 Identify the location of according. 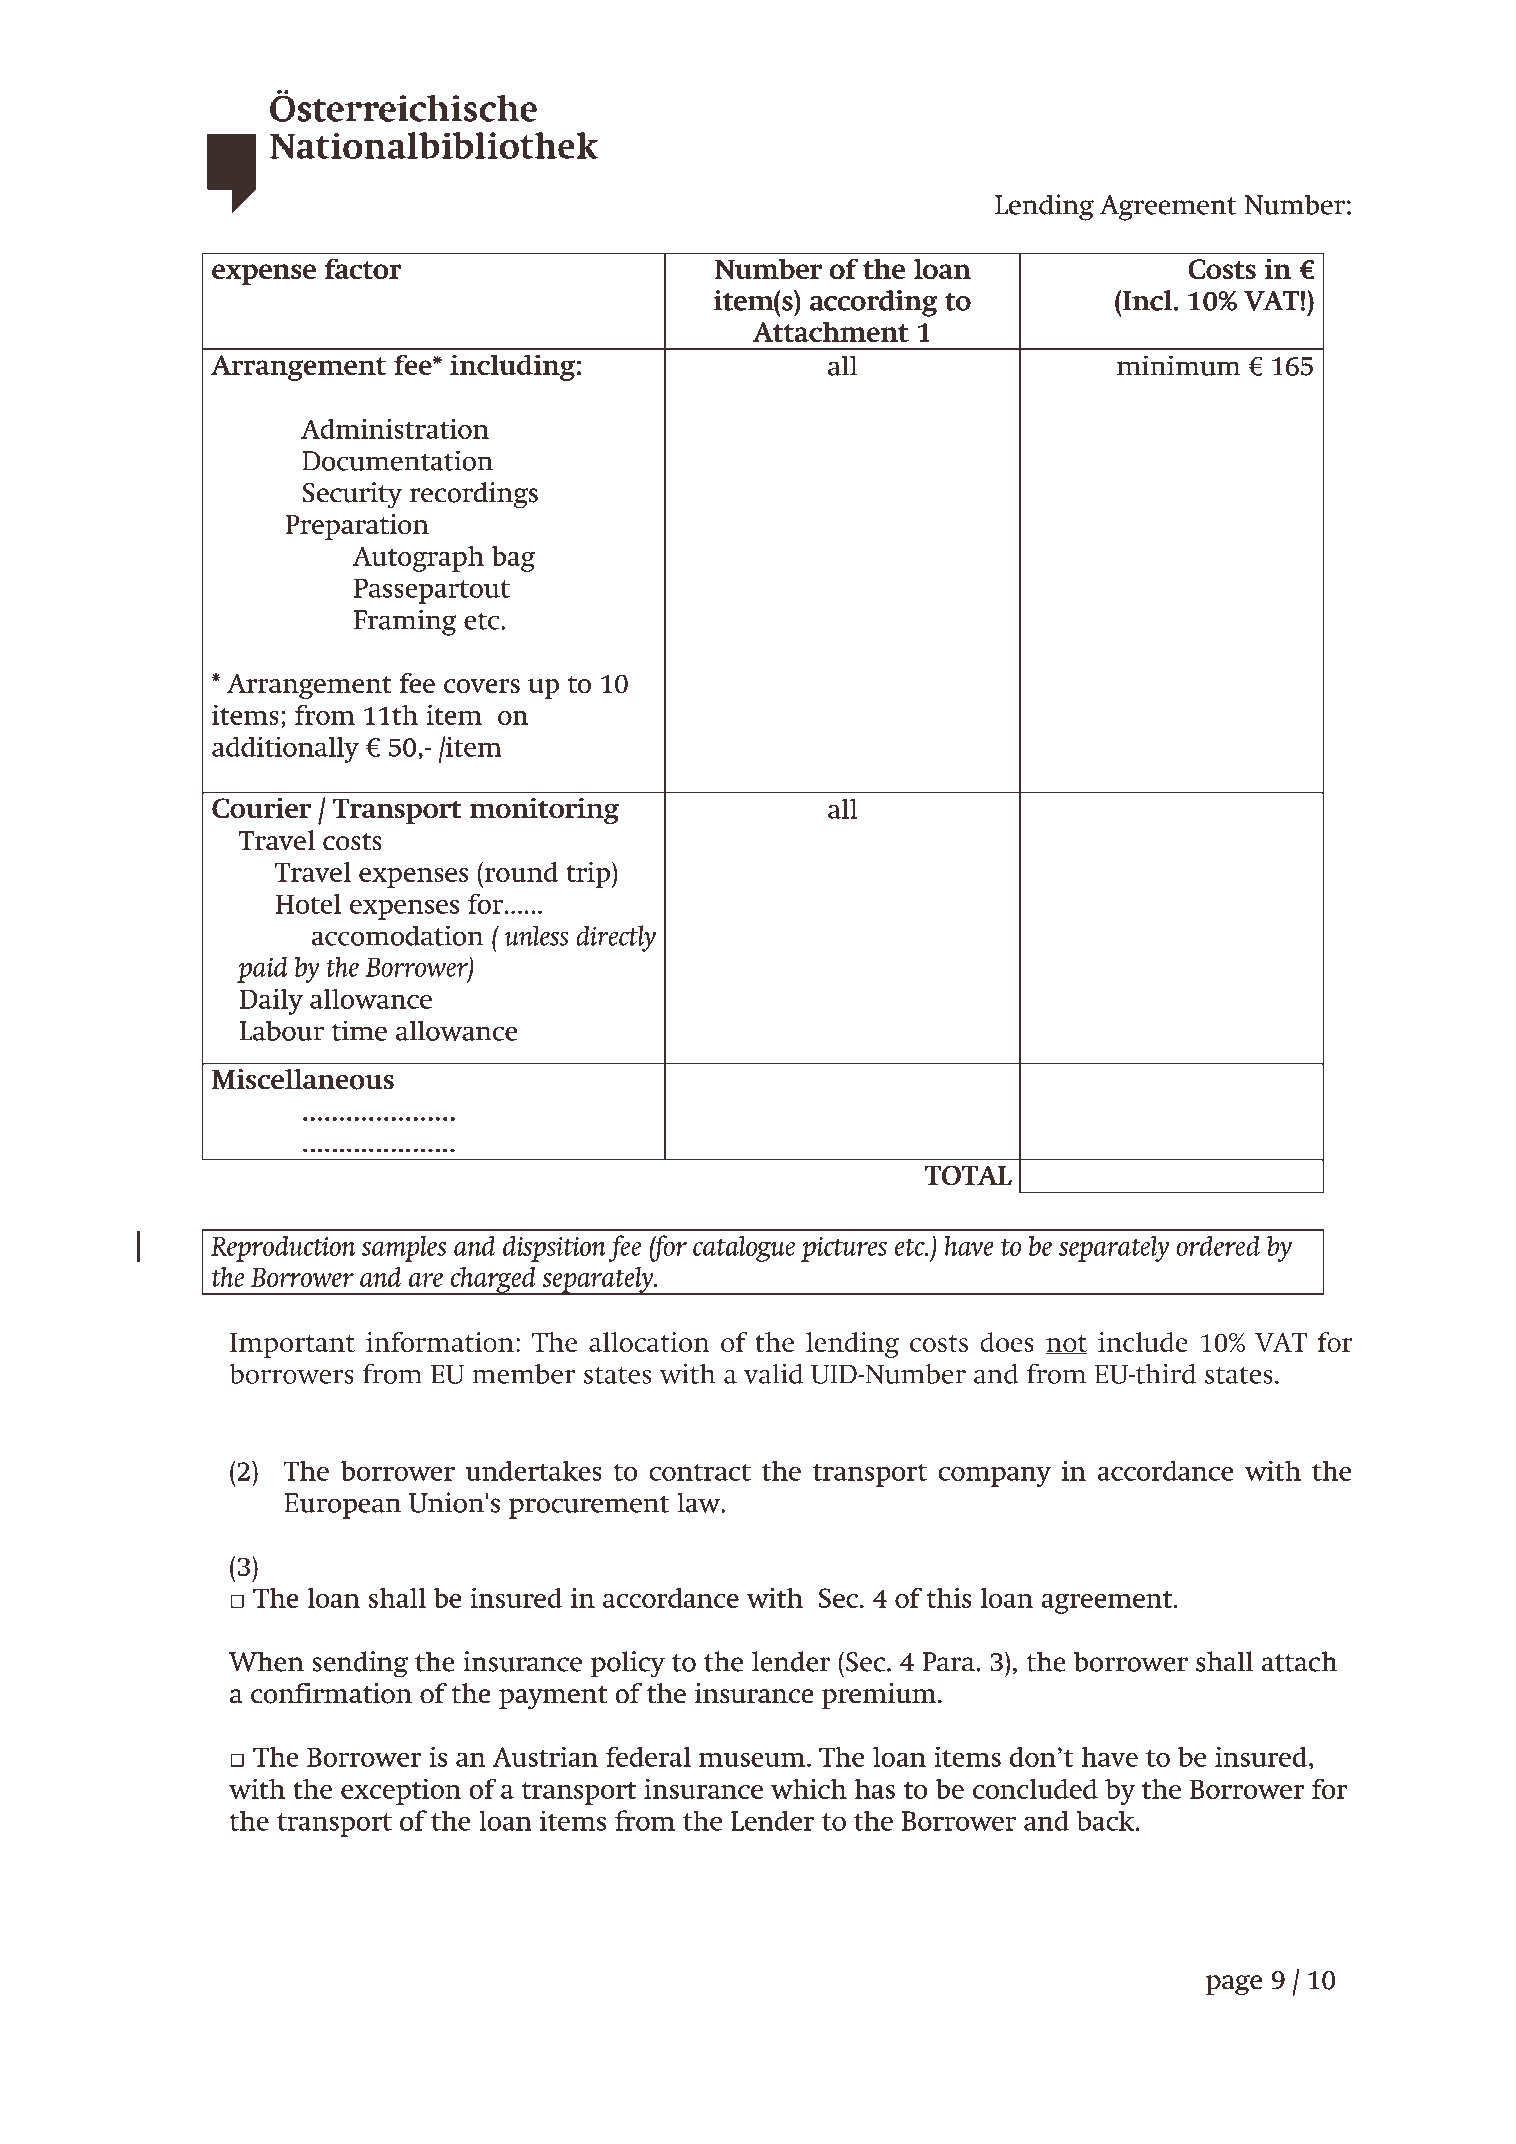
(874, 303).
